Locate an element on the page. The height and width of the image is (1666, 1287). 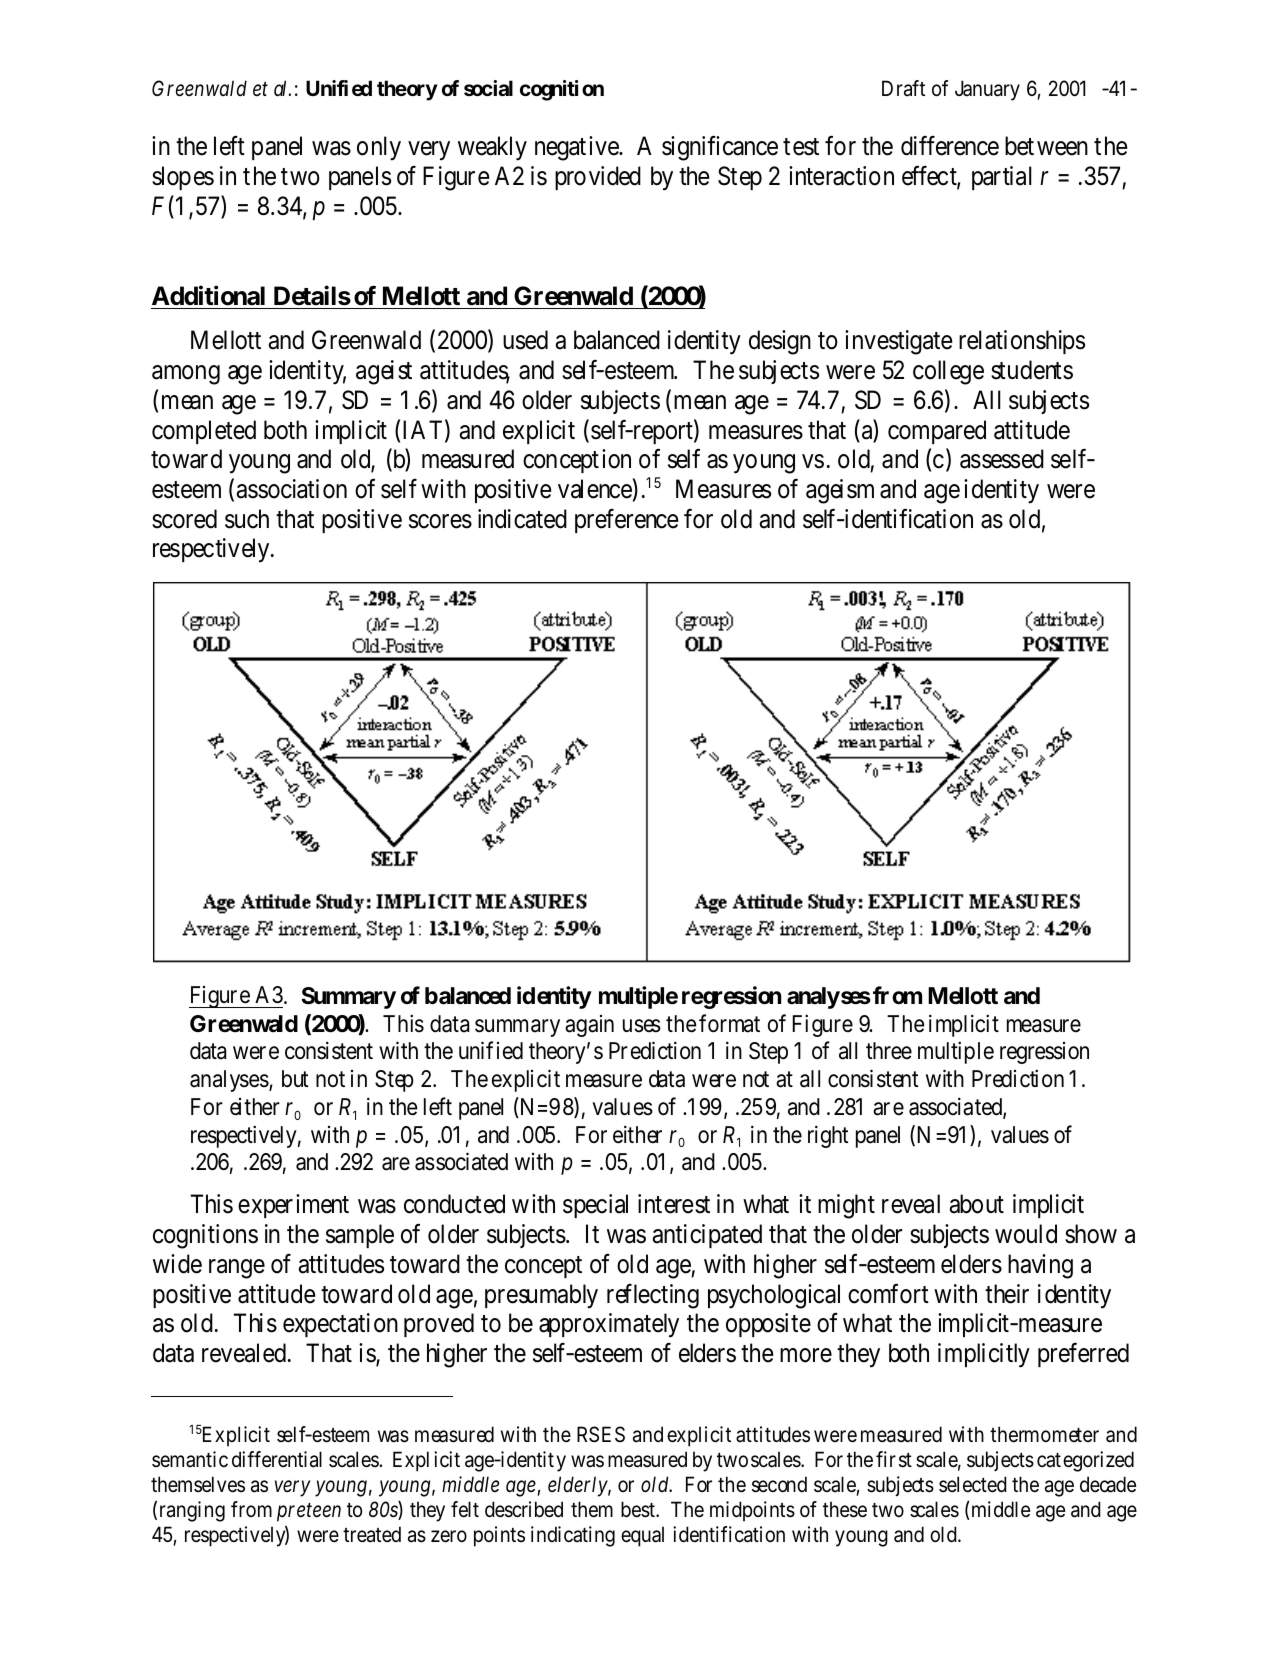
assessed is located at coordinates (1002, 459).
